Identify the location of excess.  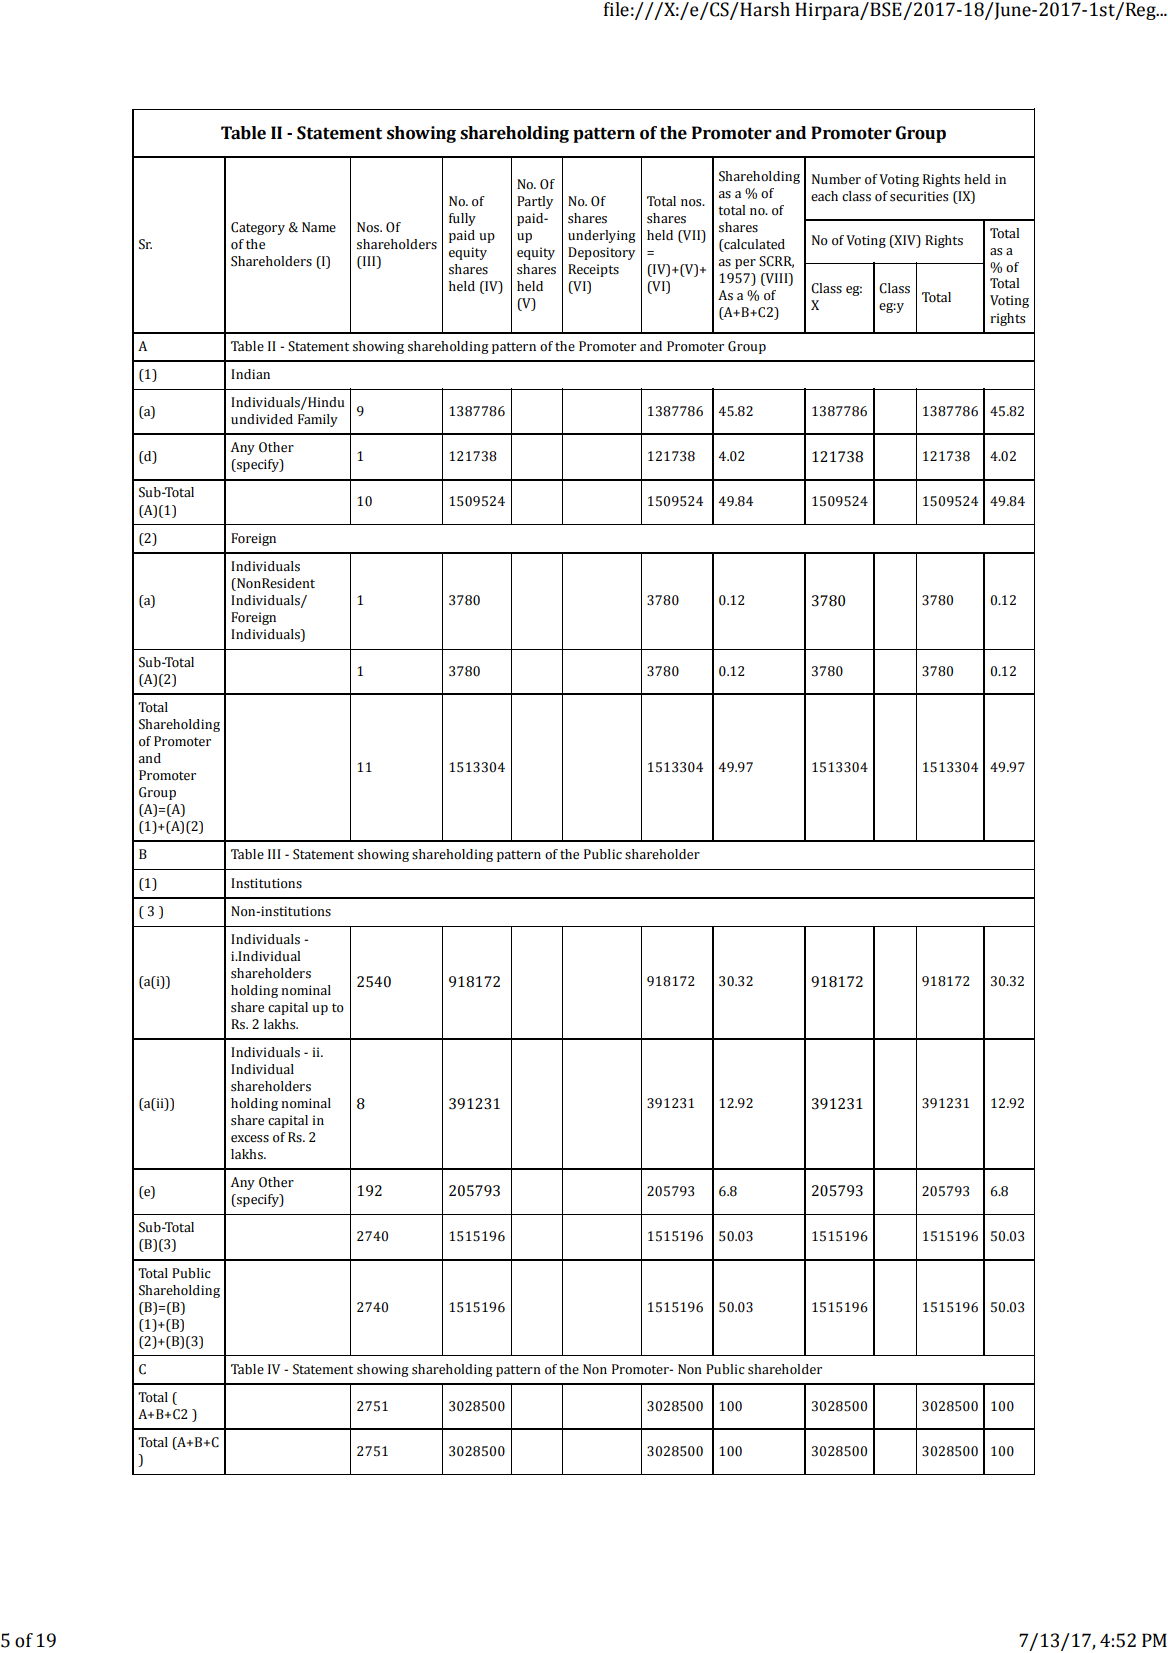
(250, 1139).
